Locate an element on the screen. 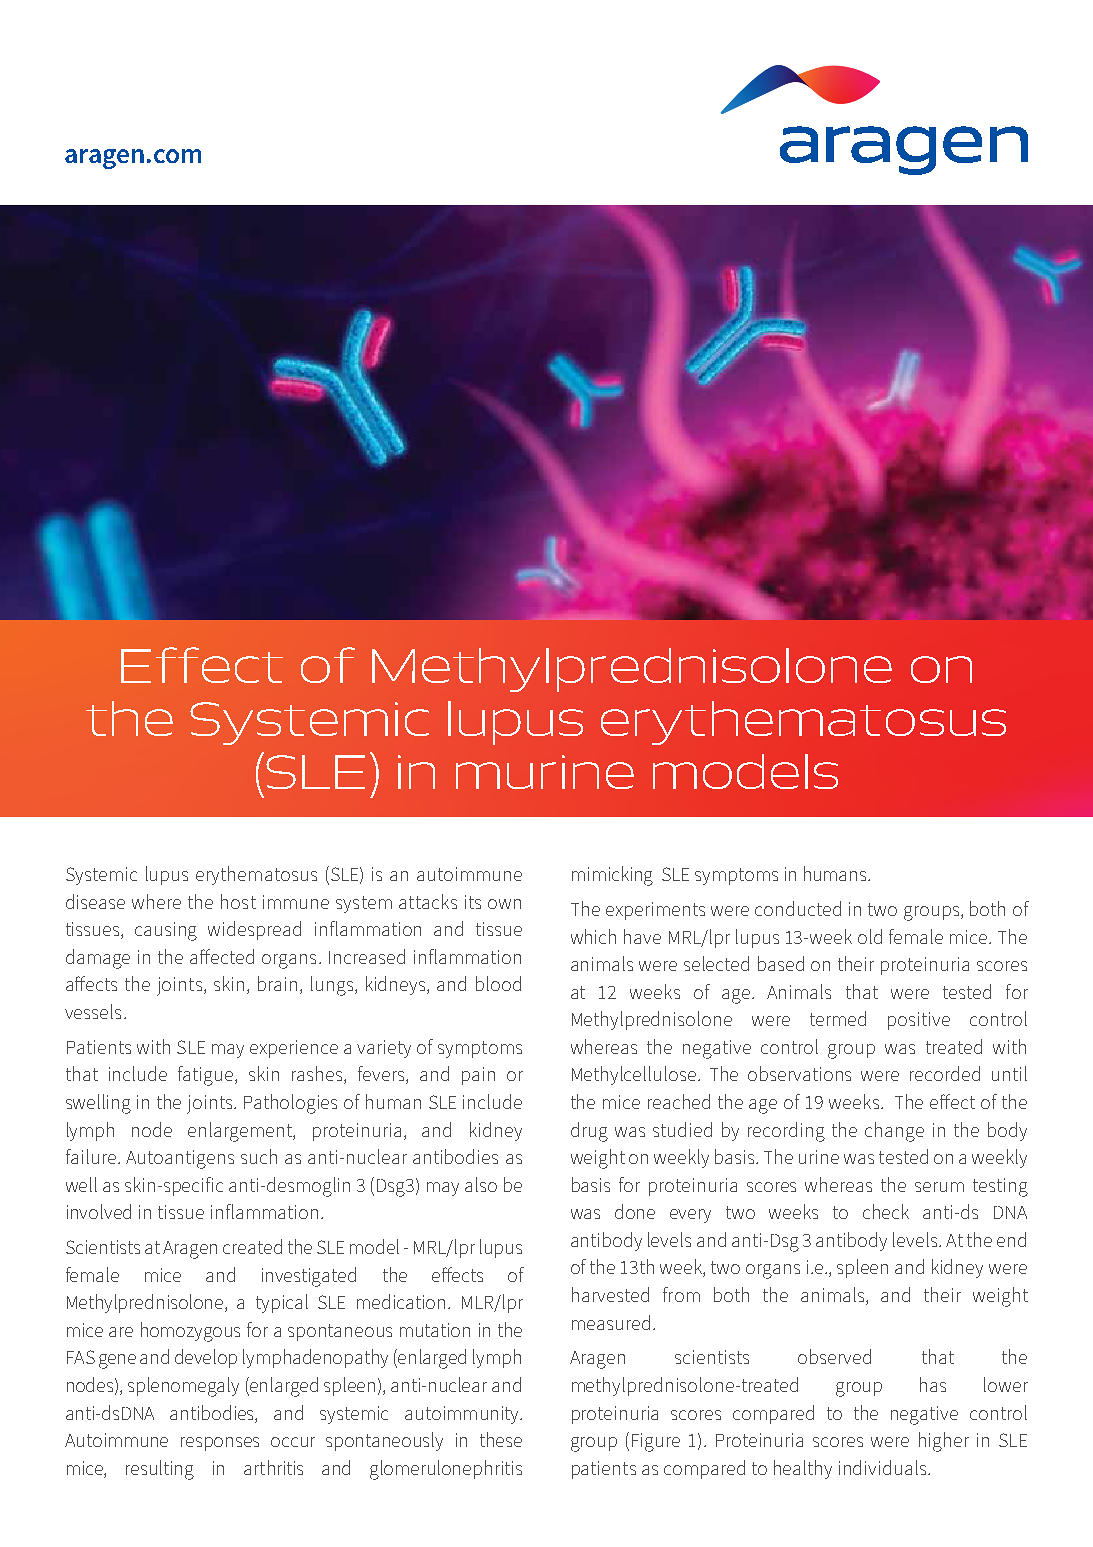 This screenshot has width=1093, height=1547. such is located at coordinates (259, 1156).
